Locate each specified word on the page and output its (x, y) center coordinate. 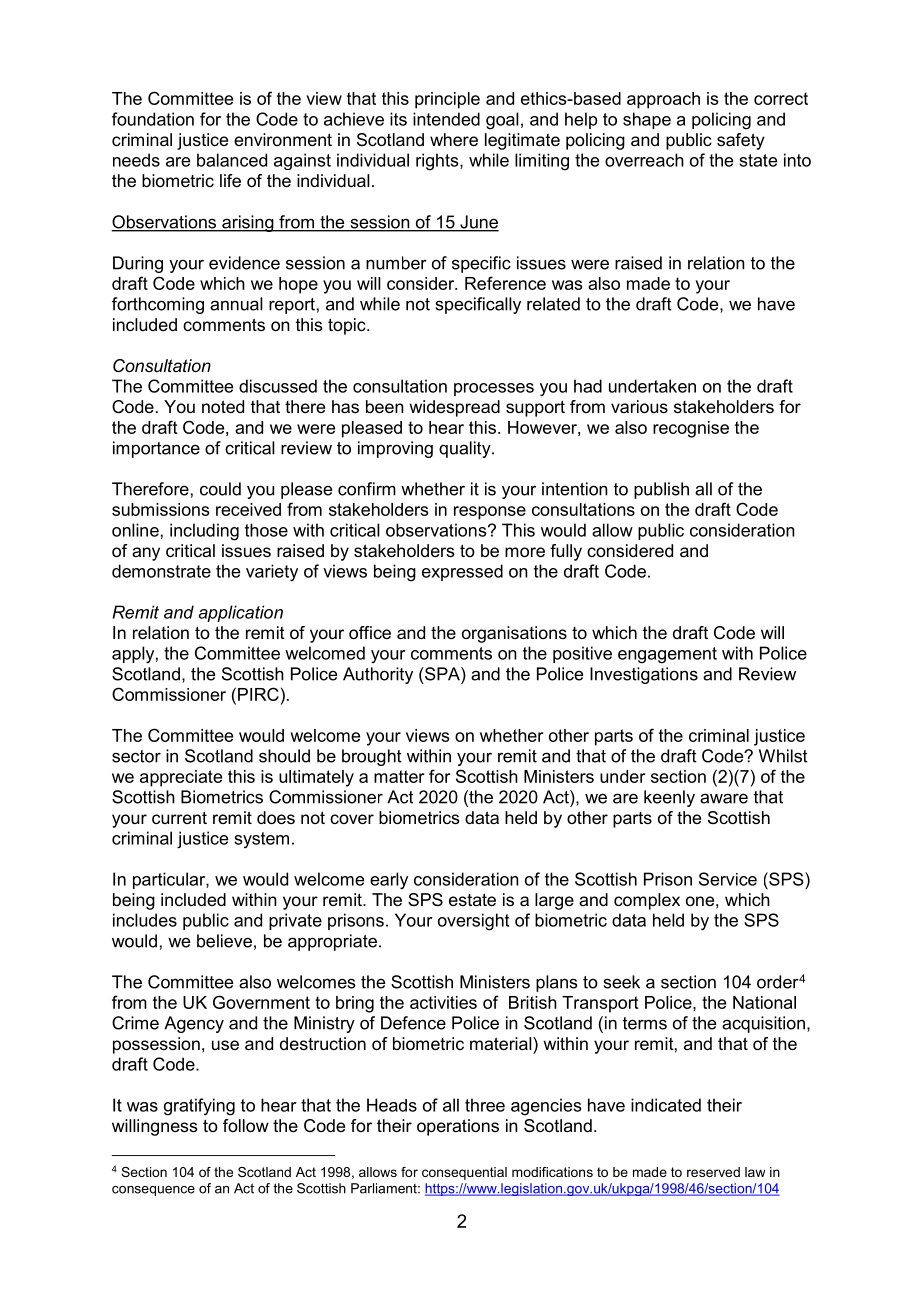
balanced (232, 160)
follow (246, 1125)
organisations (514, 634)
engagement (667, 655)
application (241, 613)
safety (741, 141)
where (454, 139)
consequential (464, 1173)
